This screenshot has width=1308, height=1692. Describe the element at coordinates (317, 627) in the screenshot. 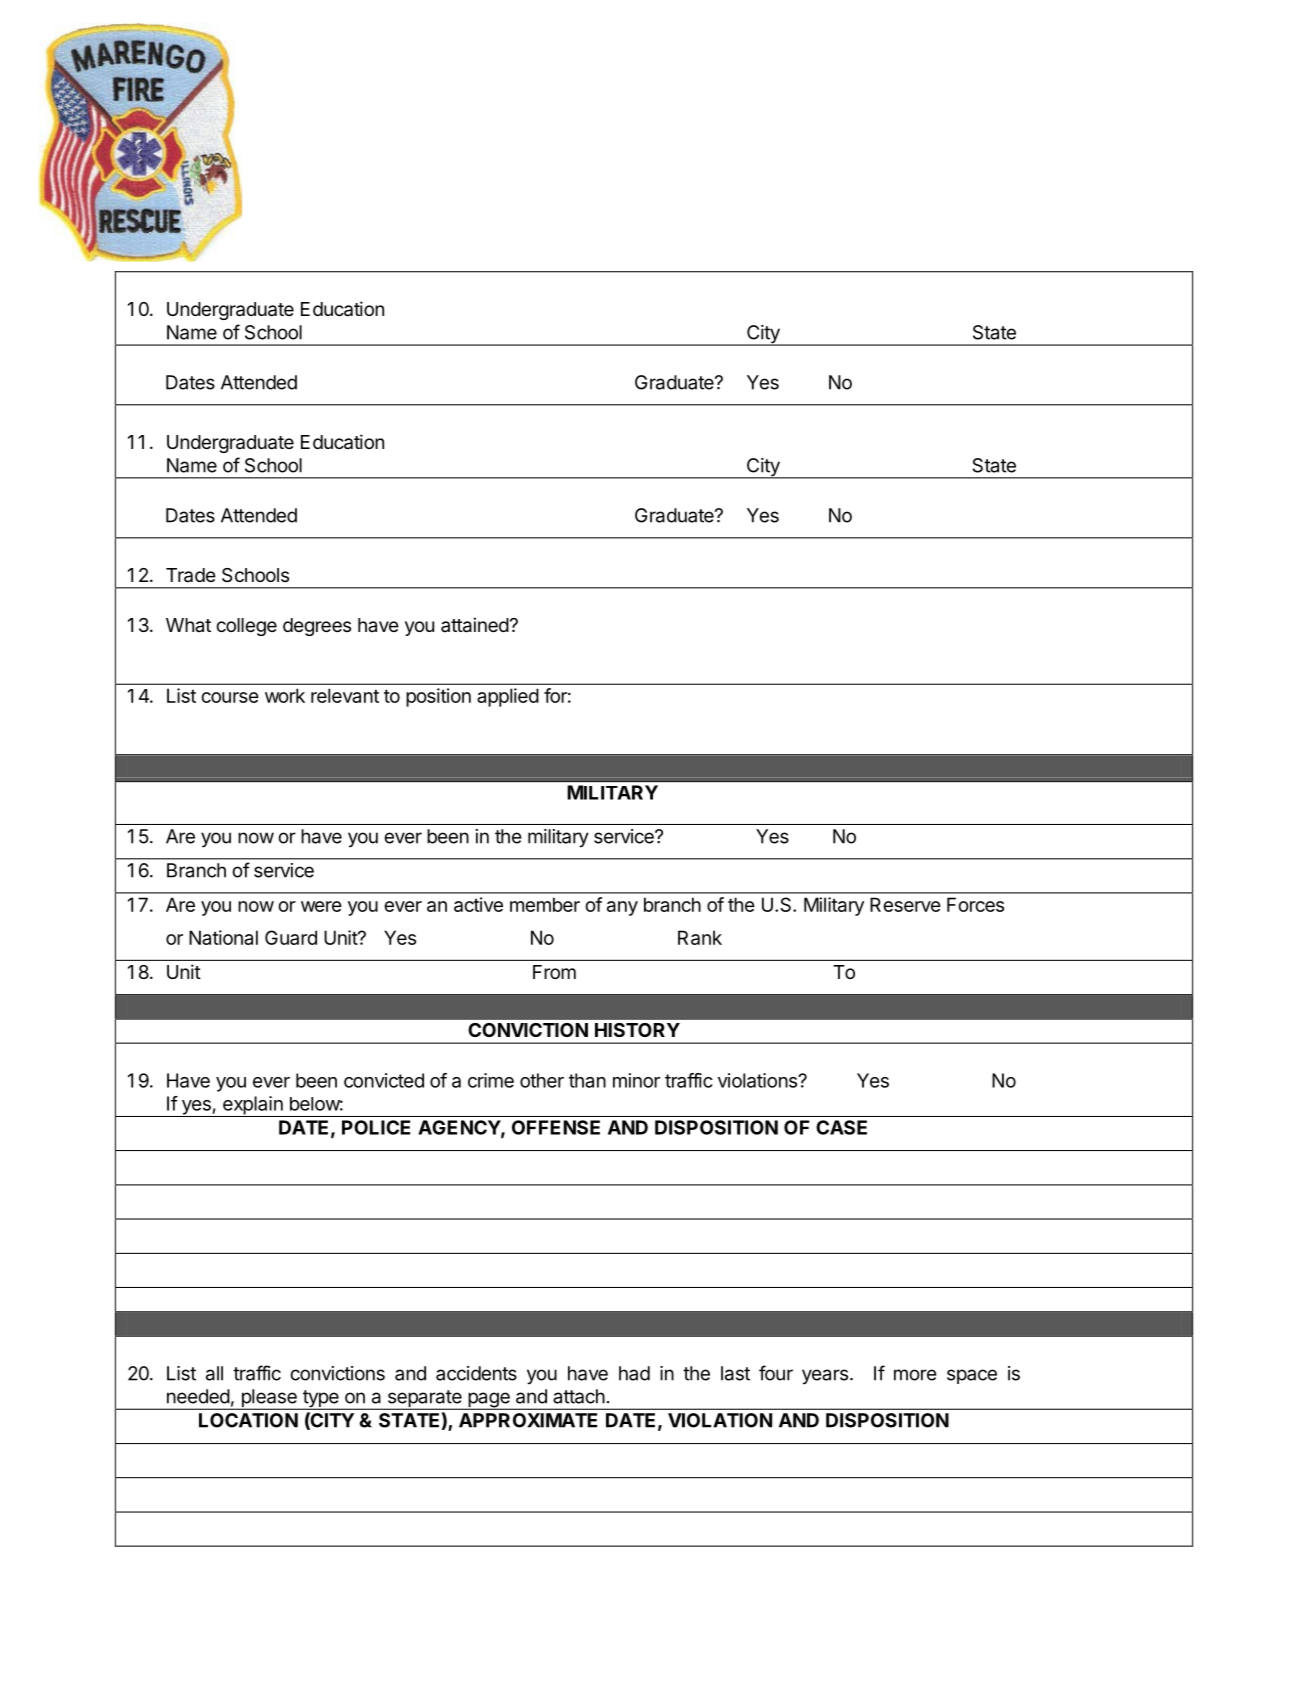

I see `degrees` at that location.
